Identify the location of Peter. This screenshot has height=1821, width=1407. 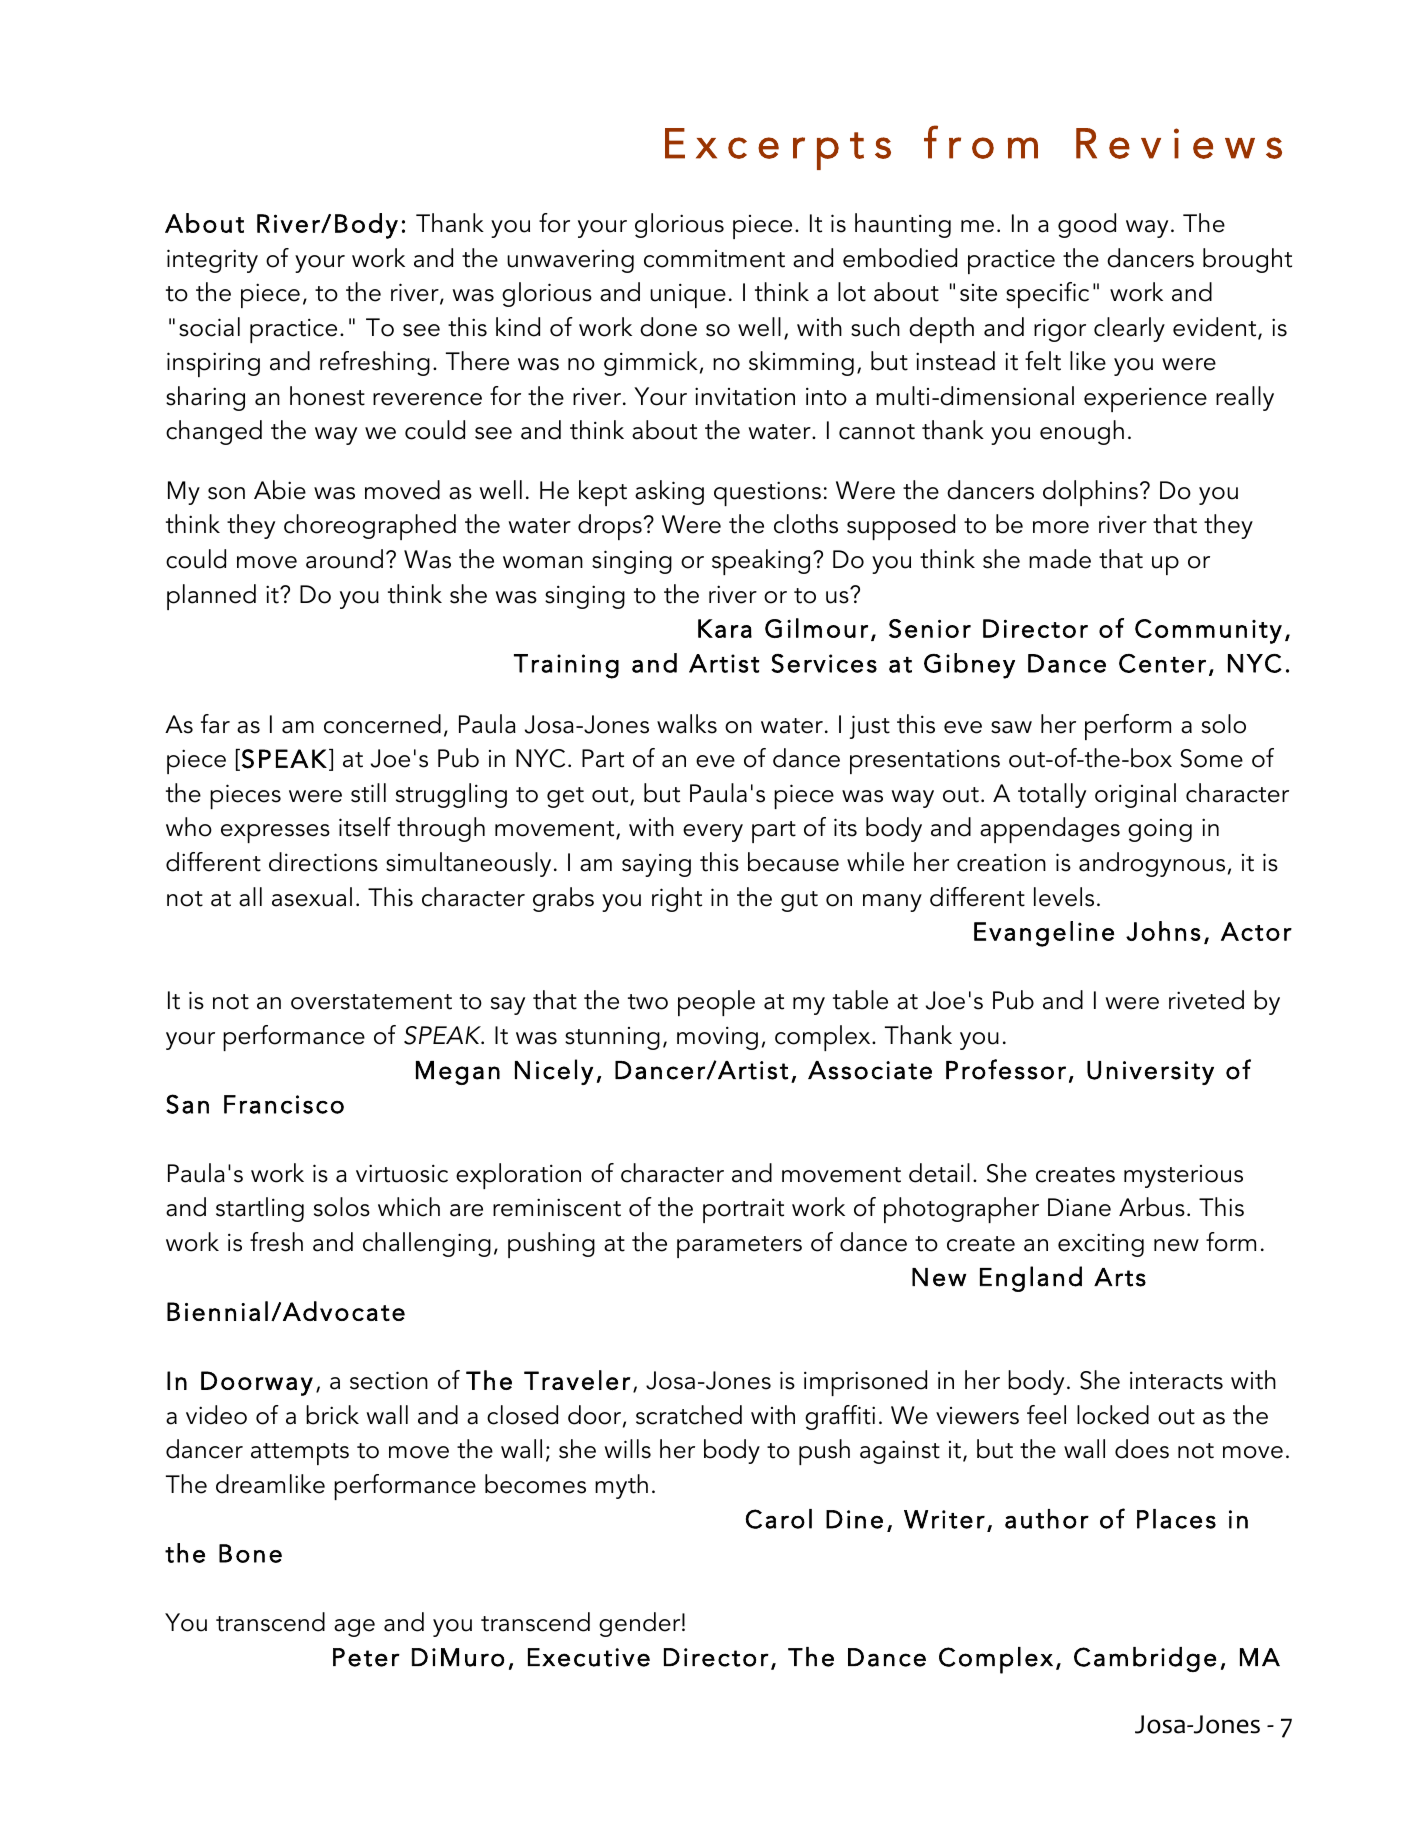
(366, 1657).
